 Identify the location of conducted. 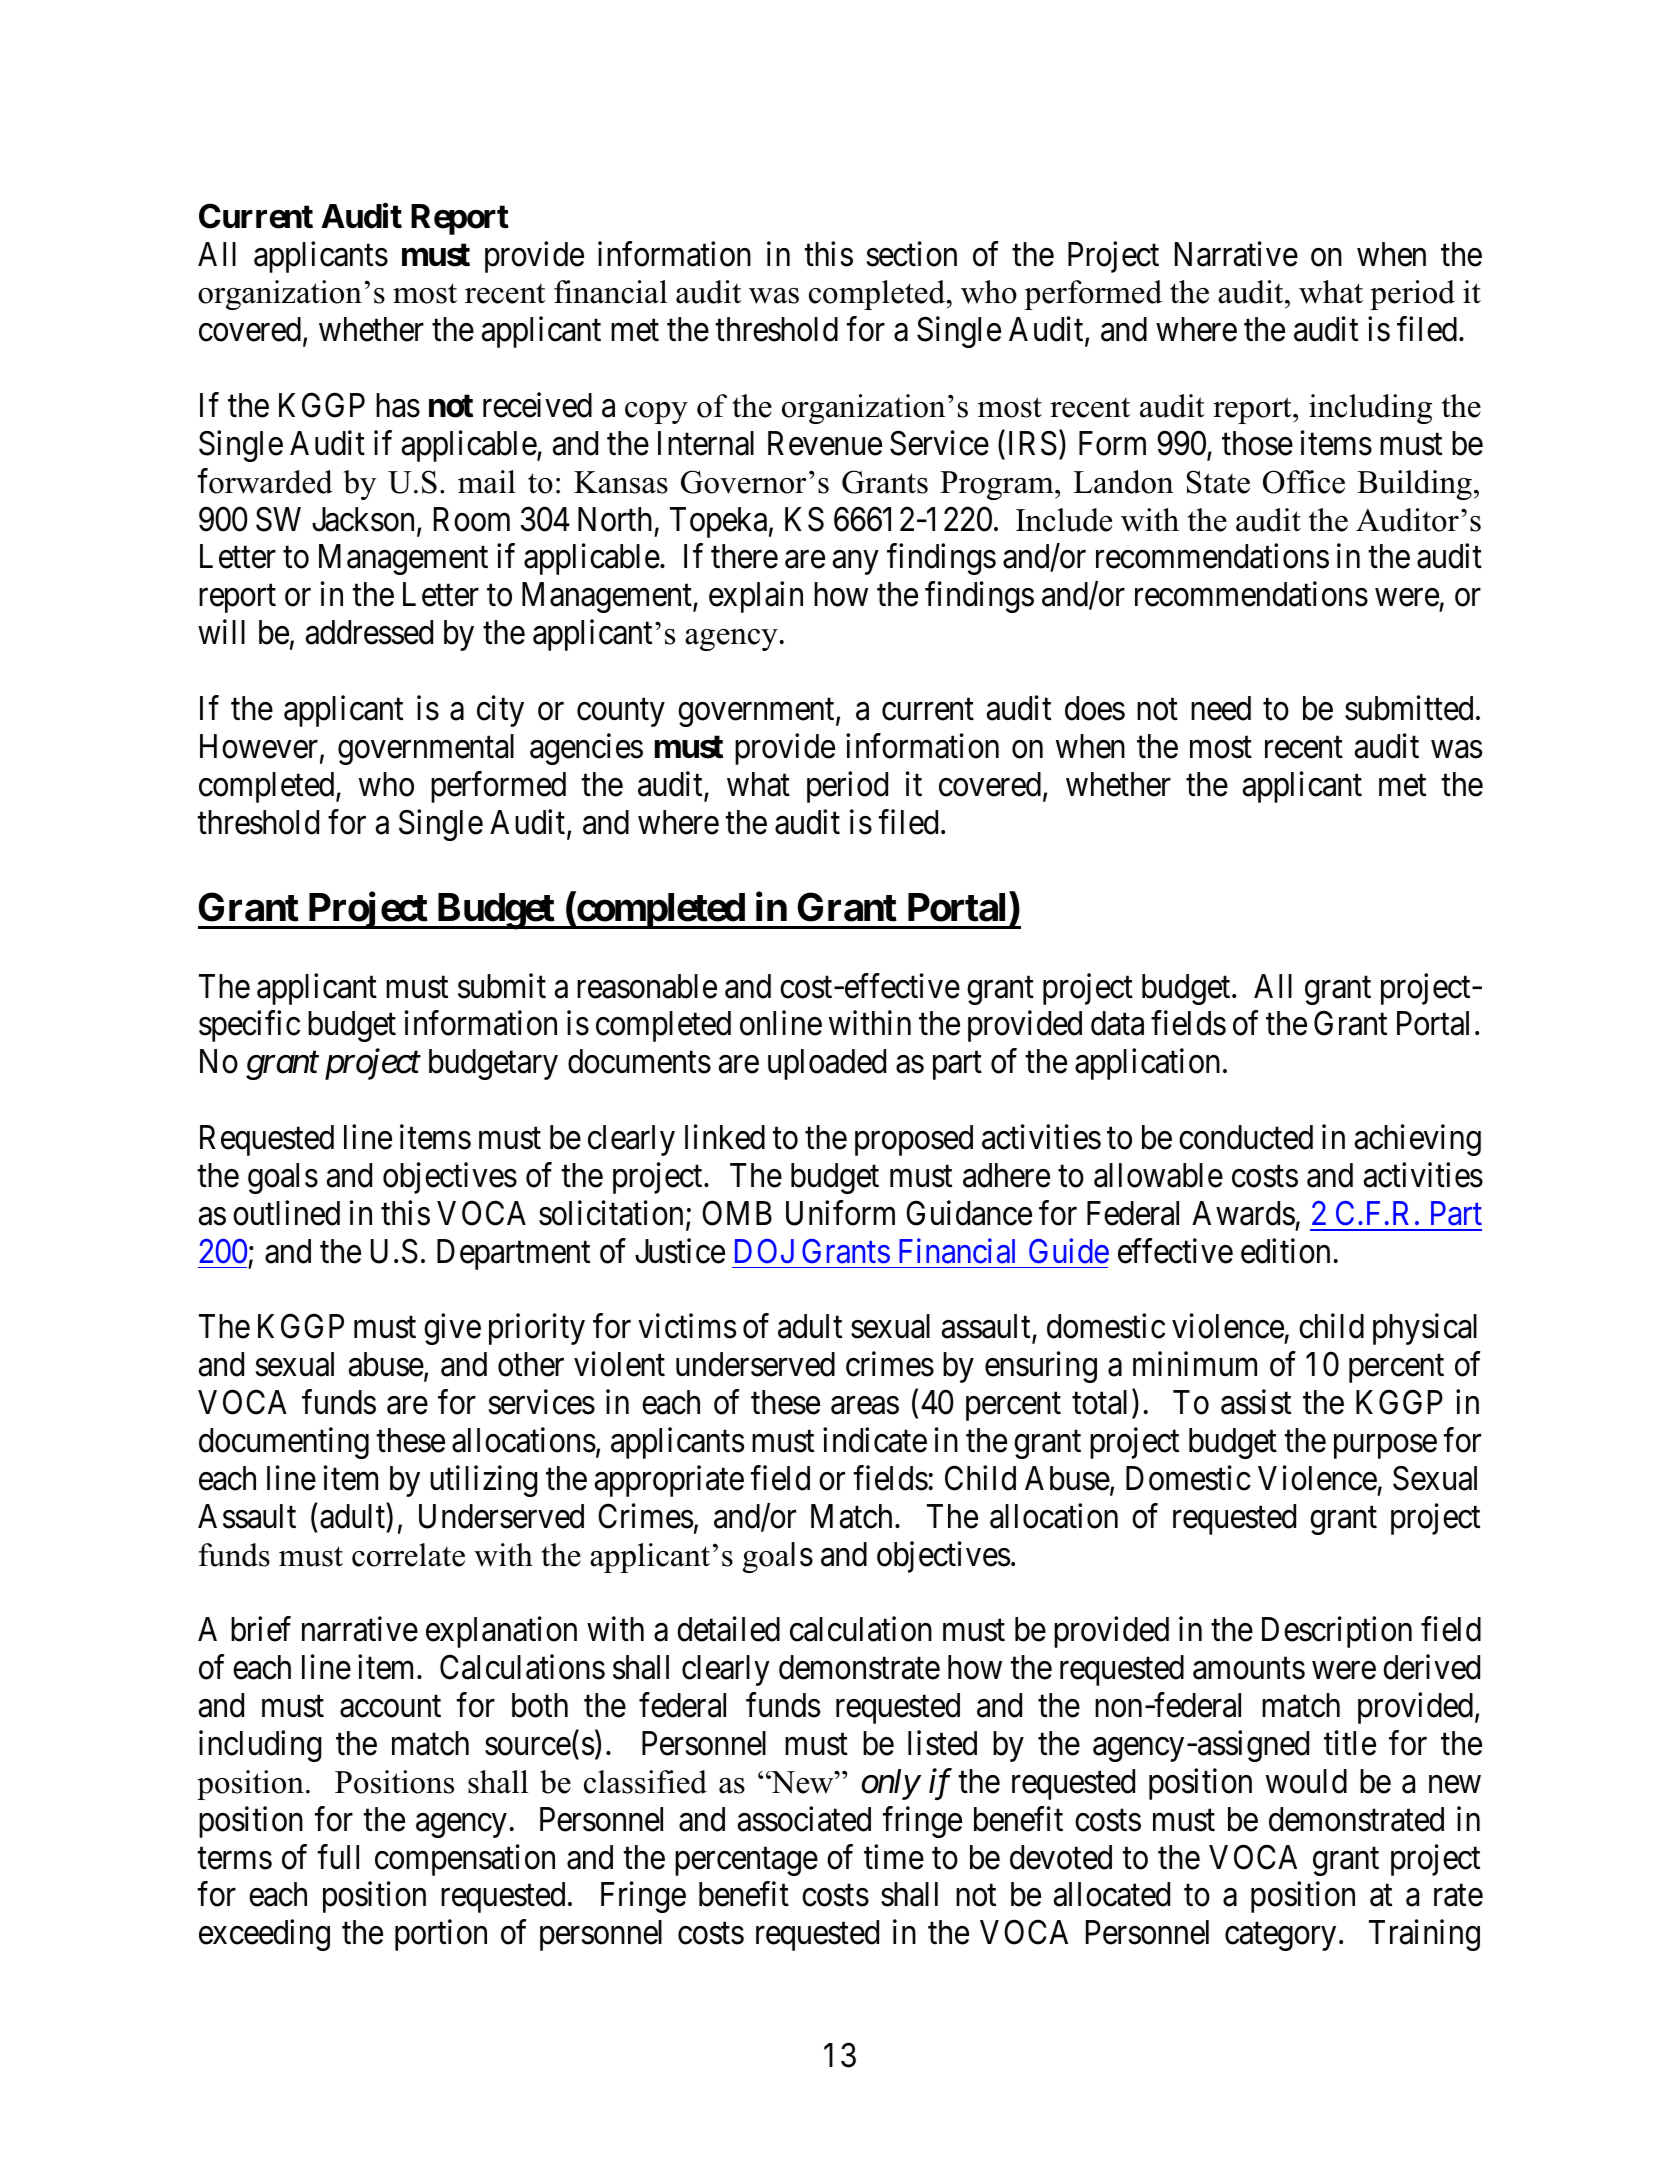
(1246, 1137).
